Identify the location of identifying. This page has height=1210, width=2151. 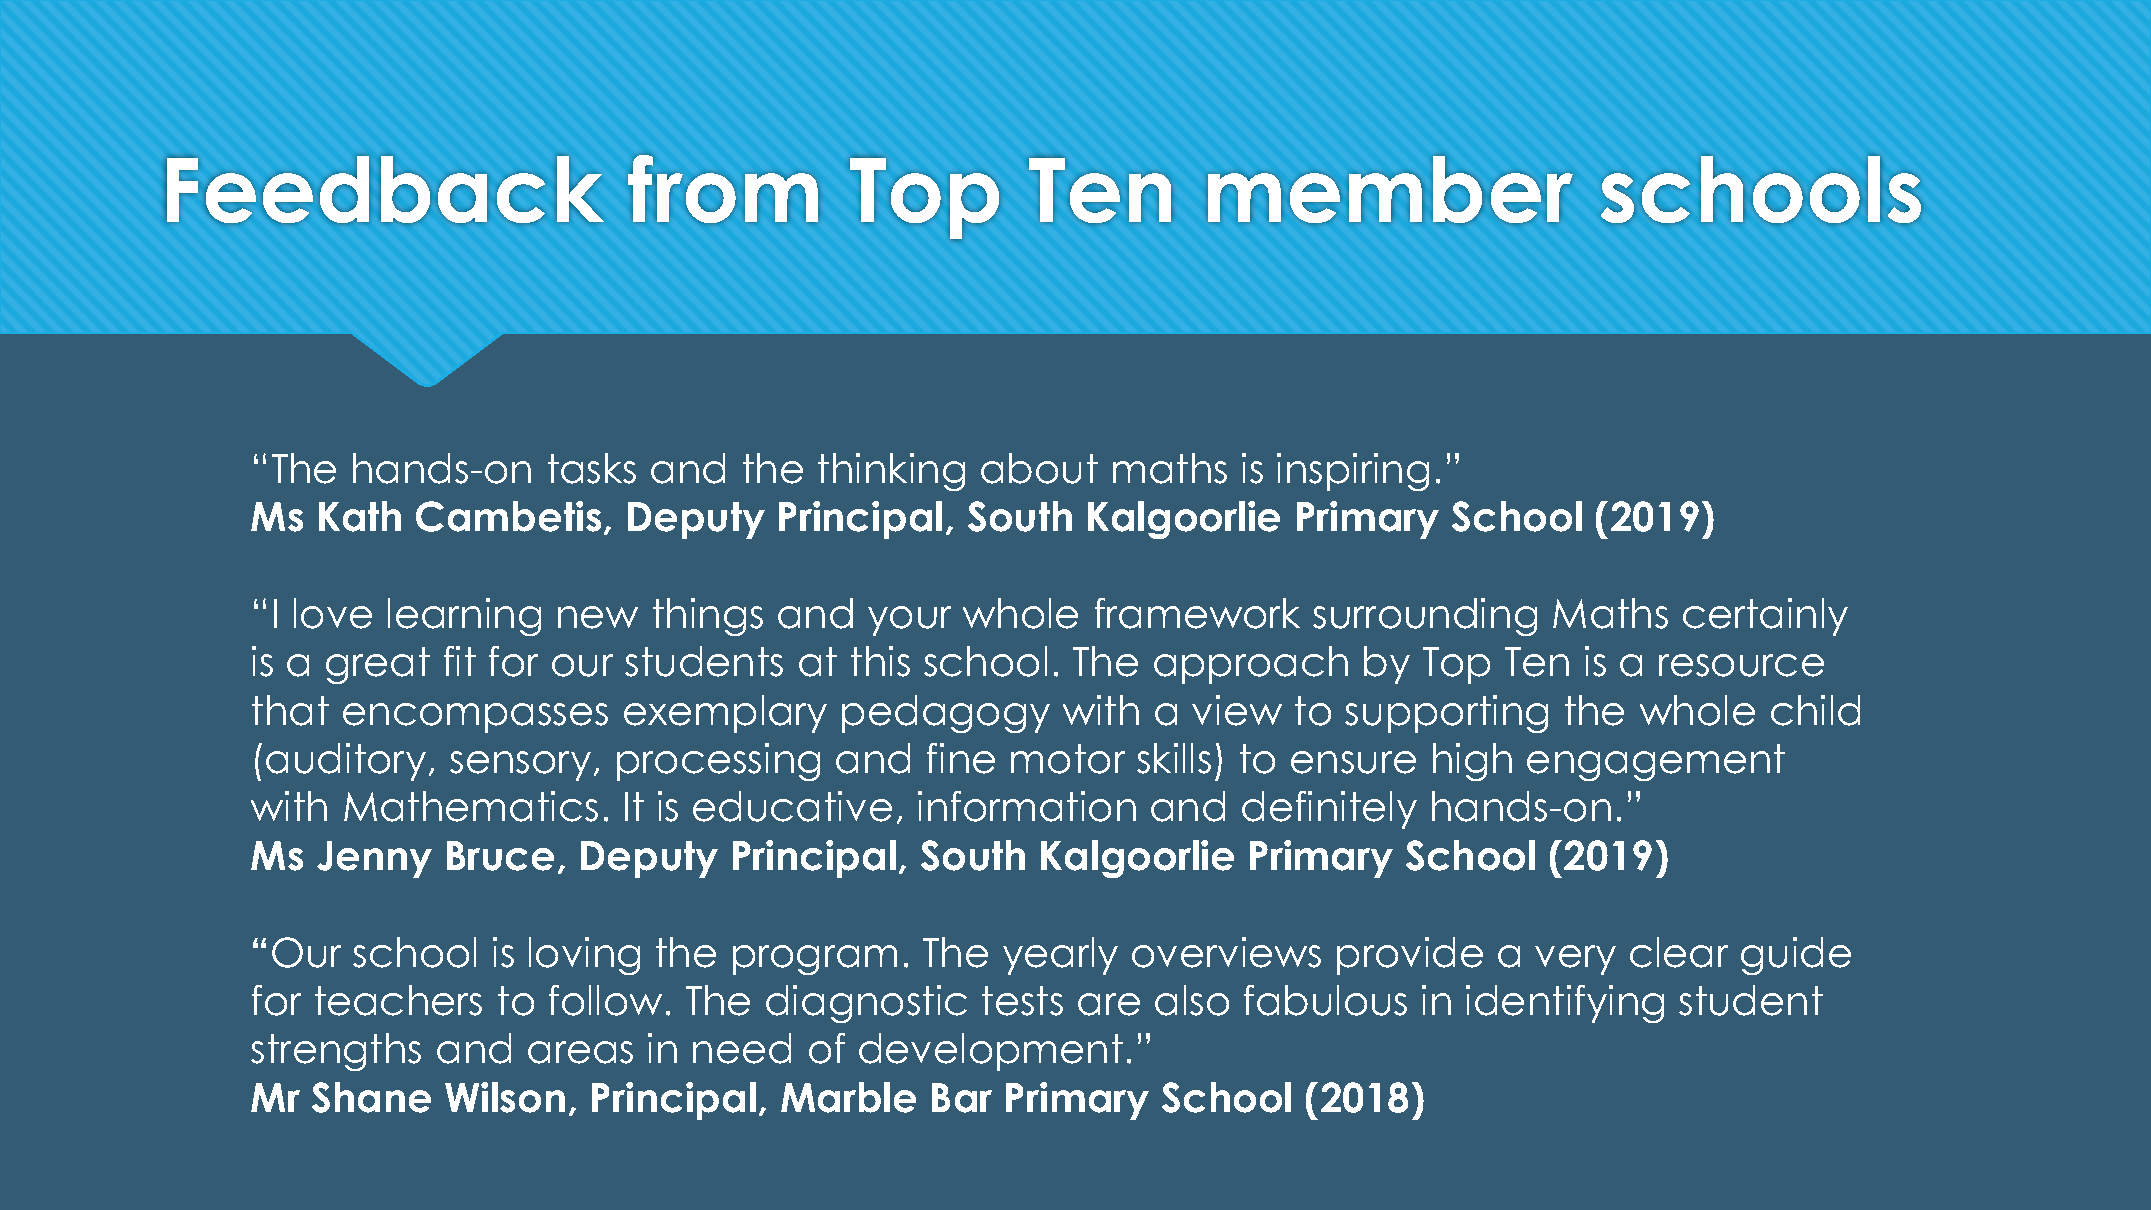
(1565, 1004).
